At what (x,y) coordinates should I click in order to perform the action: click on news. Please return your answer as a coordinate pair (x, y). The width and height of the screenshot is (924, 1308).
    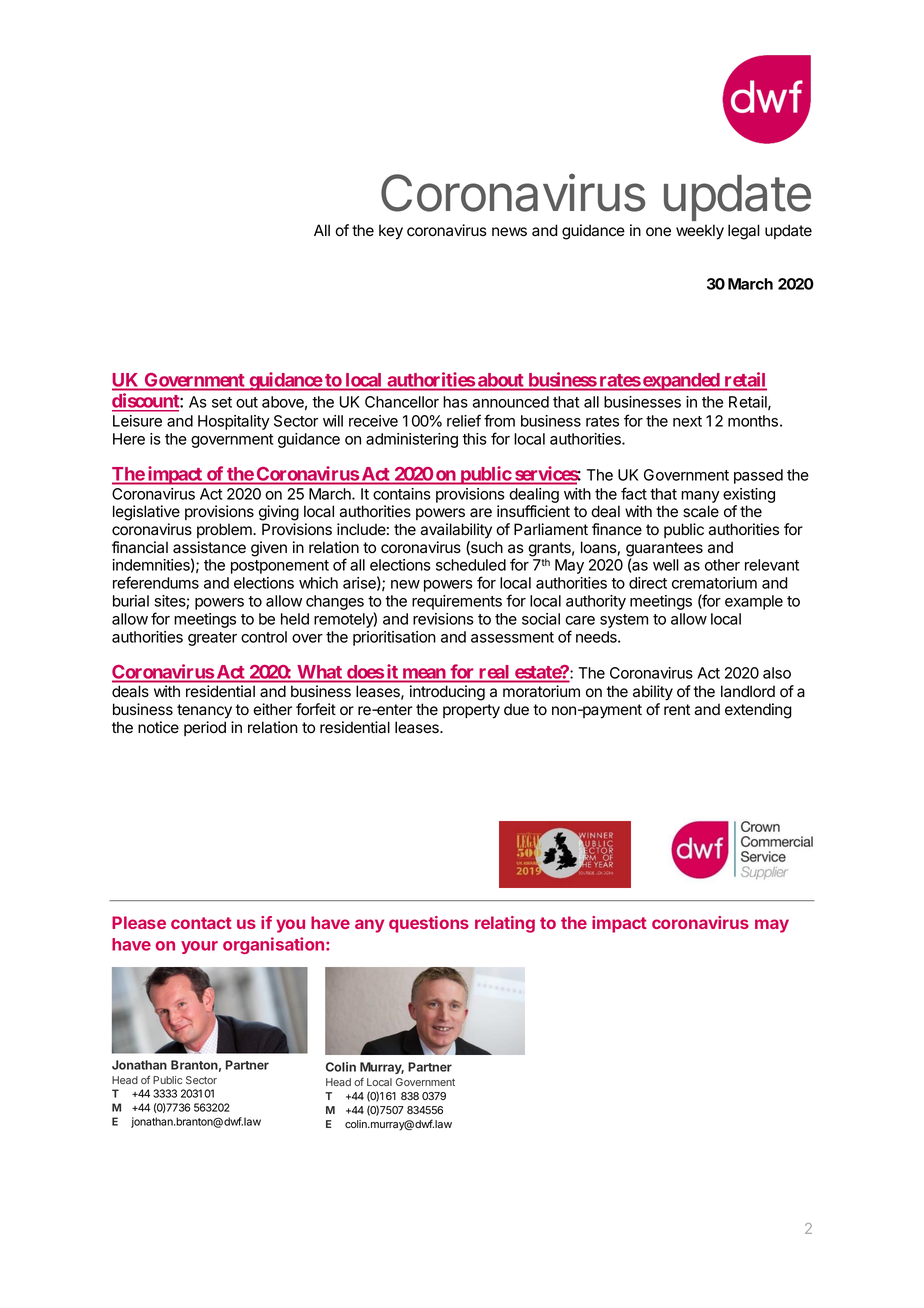
    Looking at the image, I should click on (509, 232).
